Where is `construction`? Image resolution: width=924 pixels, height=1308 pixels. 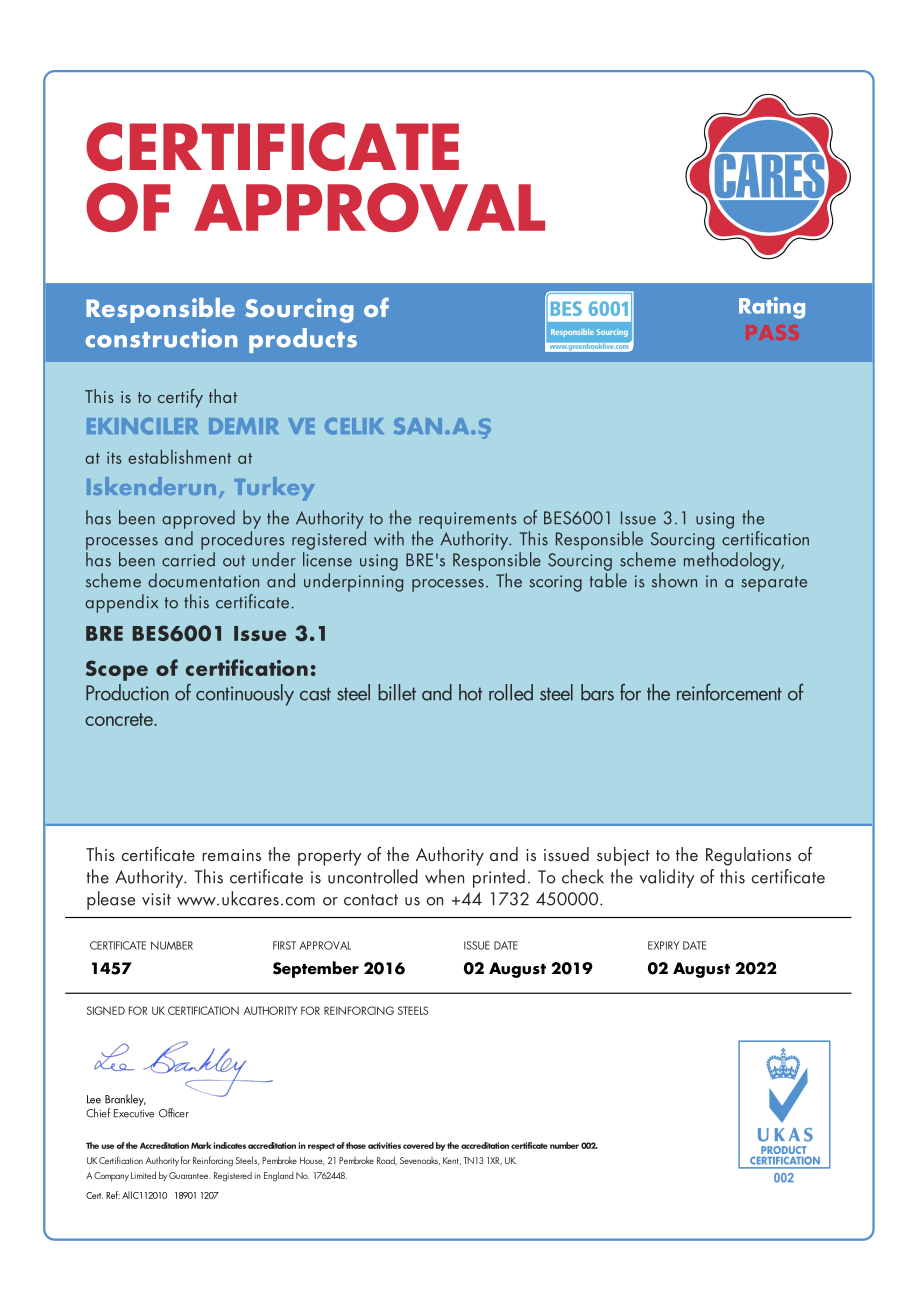 construction is located at coordinates (161, 338).
